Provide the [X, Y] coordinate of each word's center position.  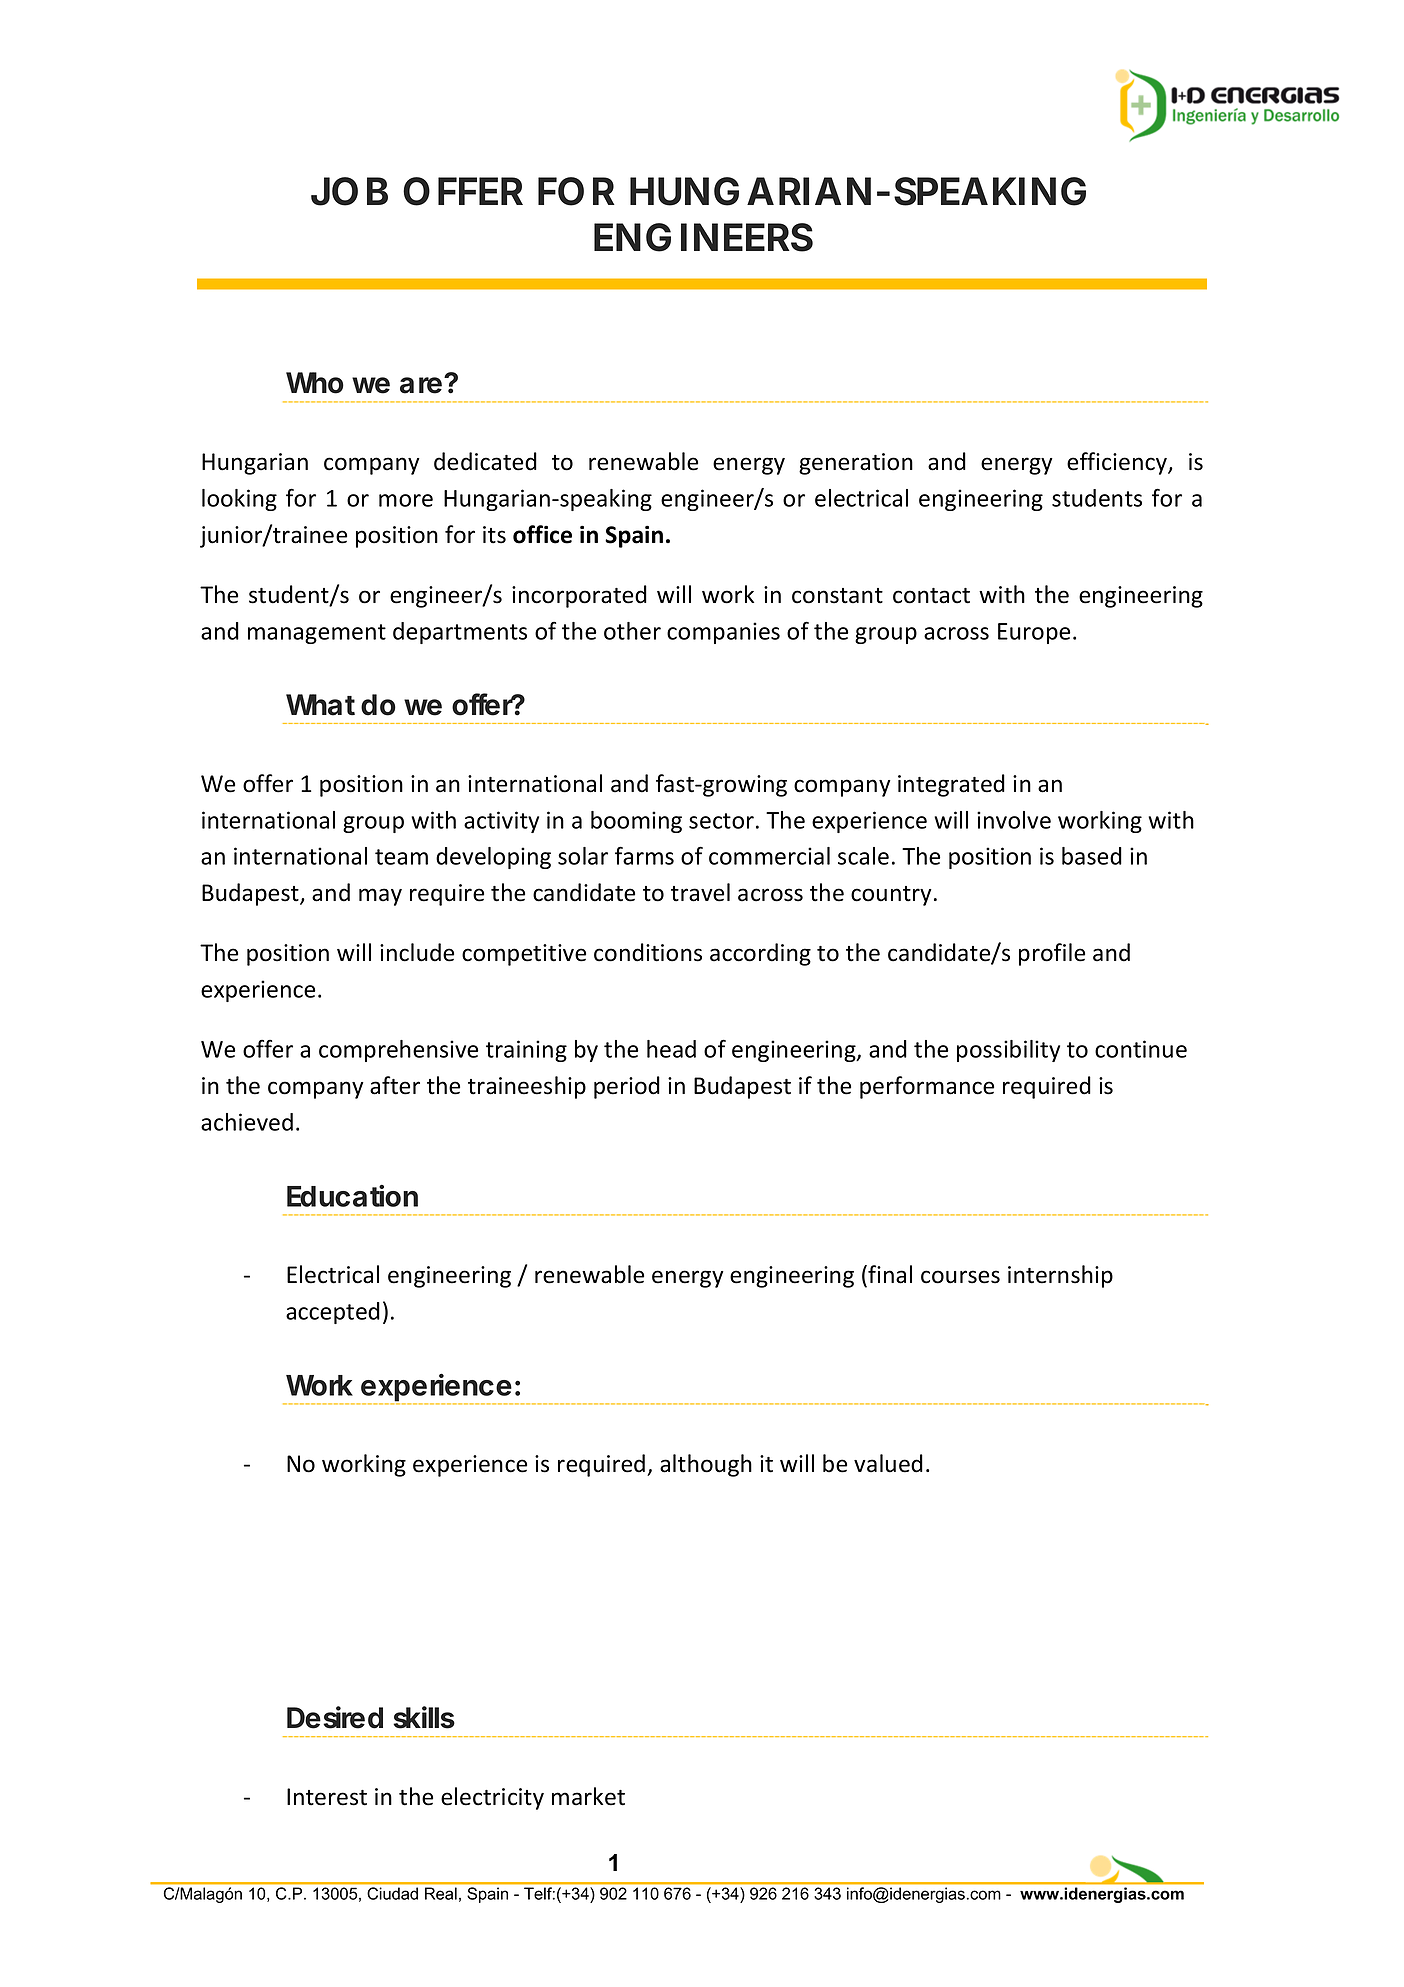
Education [352, 1196]
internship [1060, 1276]
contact [931, 596]
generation [856, 464]
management [317, 634]
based [1092, 856]
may [380, 897]
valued [888, 1463]
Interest [327, 1797]
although [706, 1465]
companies [723, 633]
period [627, 1087]
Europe [1034, 633]
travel [700, 892]
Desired [335, 1717]
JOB [349, 191]
